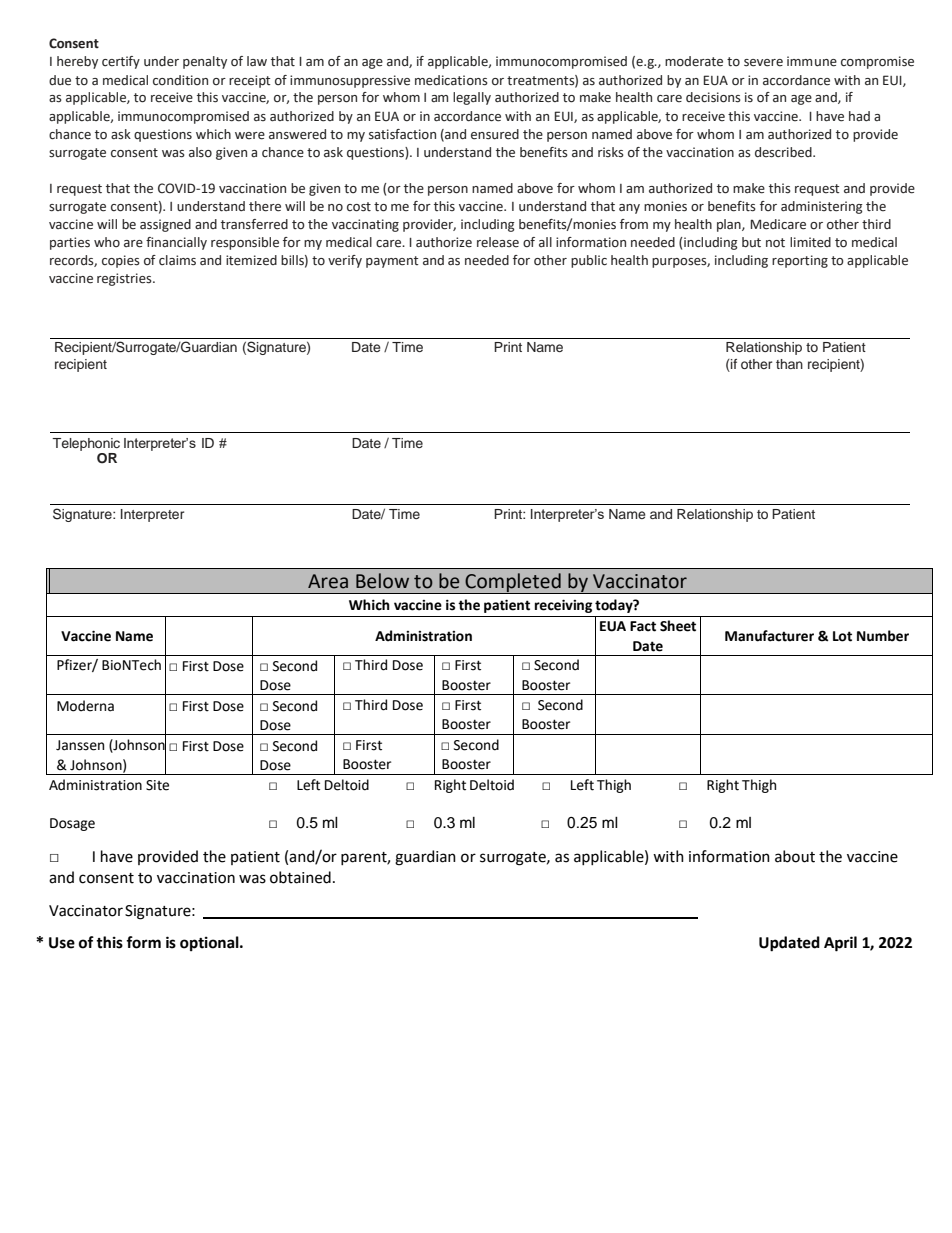 The height and width of the document is (1233, 952). What do you see at coordinates (85, 706) in the document?
I see `Moderna` at bounding box center [85, 706].
